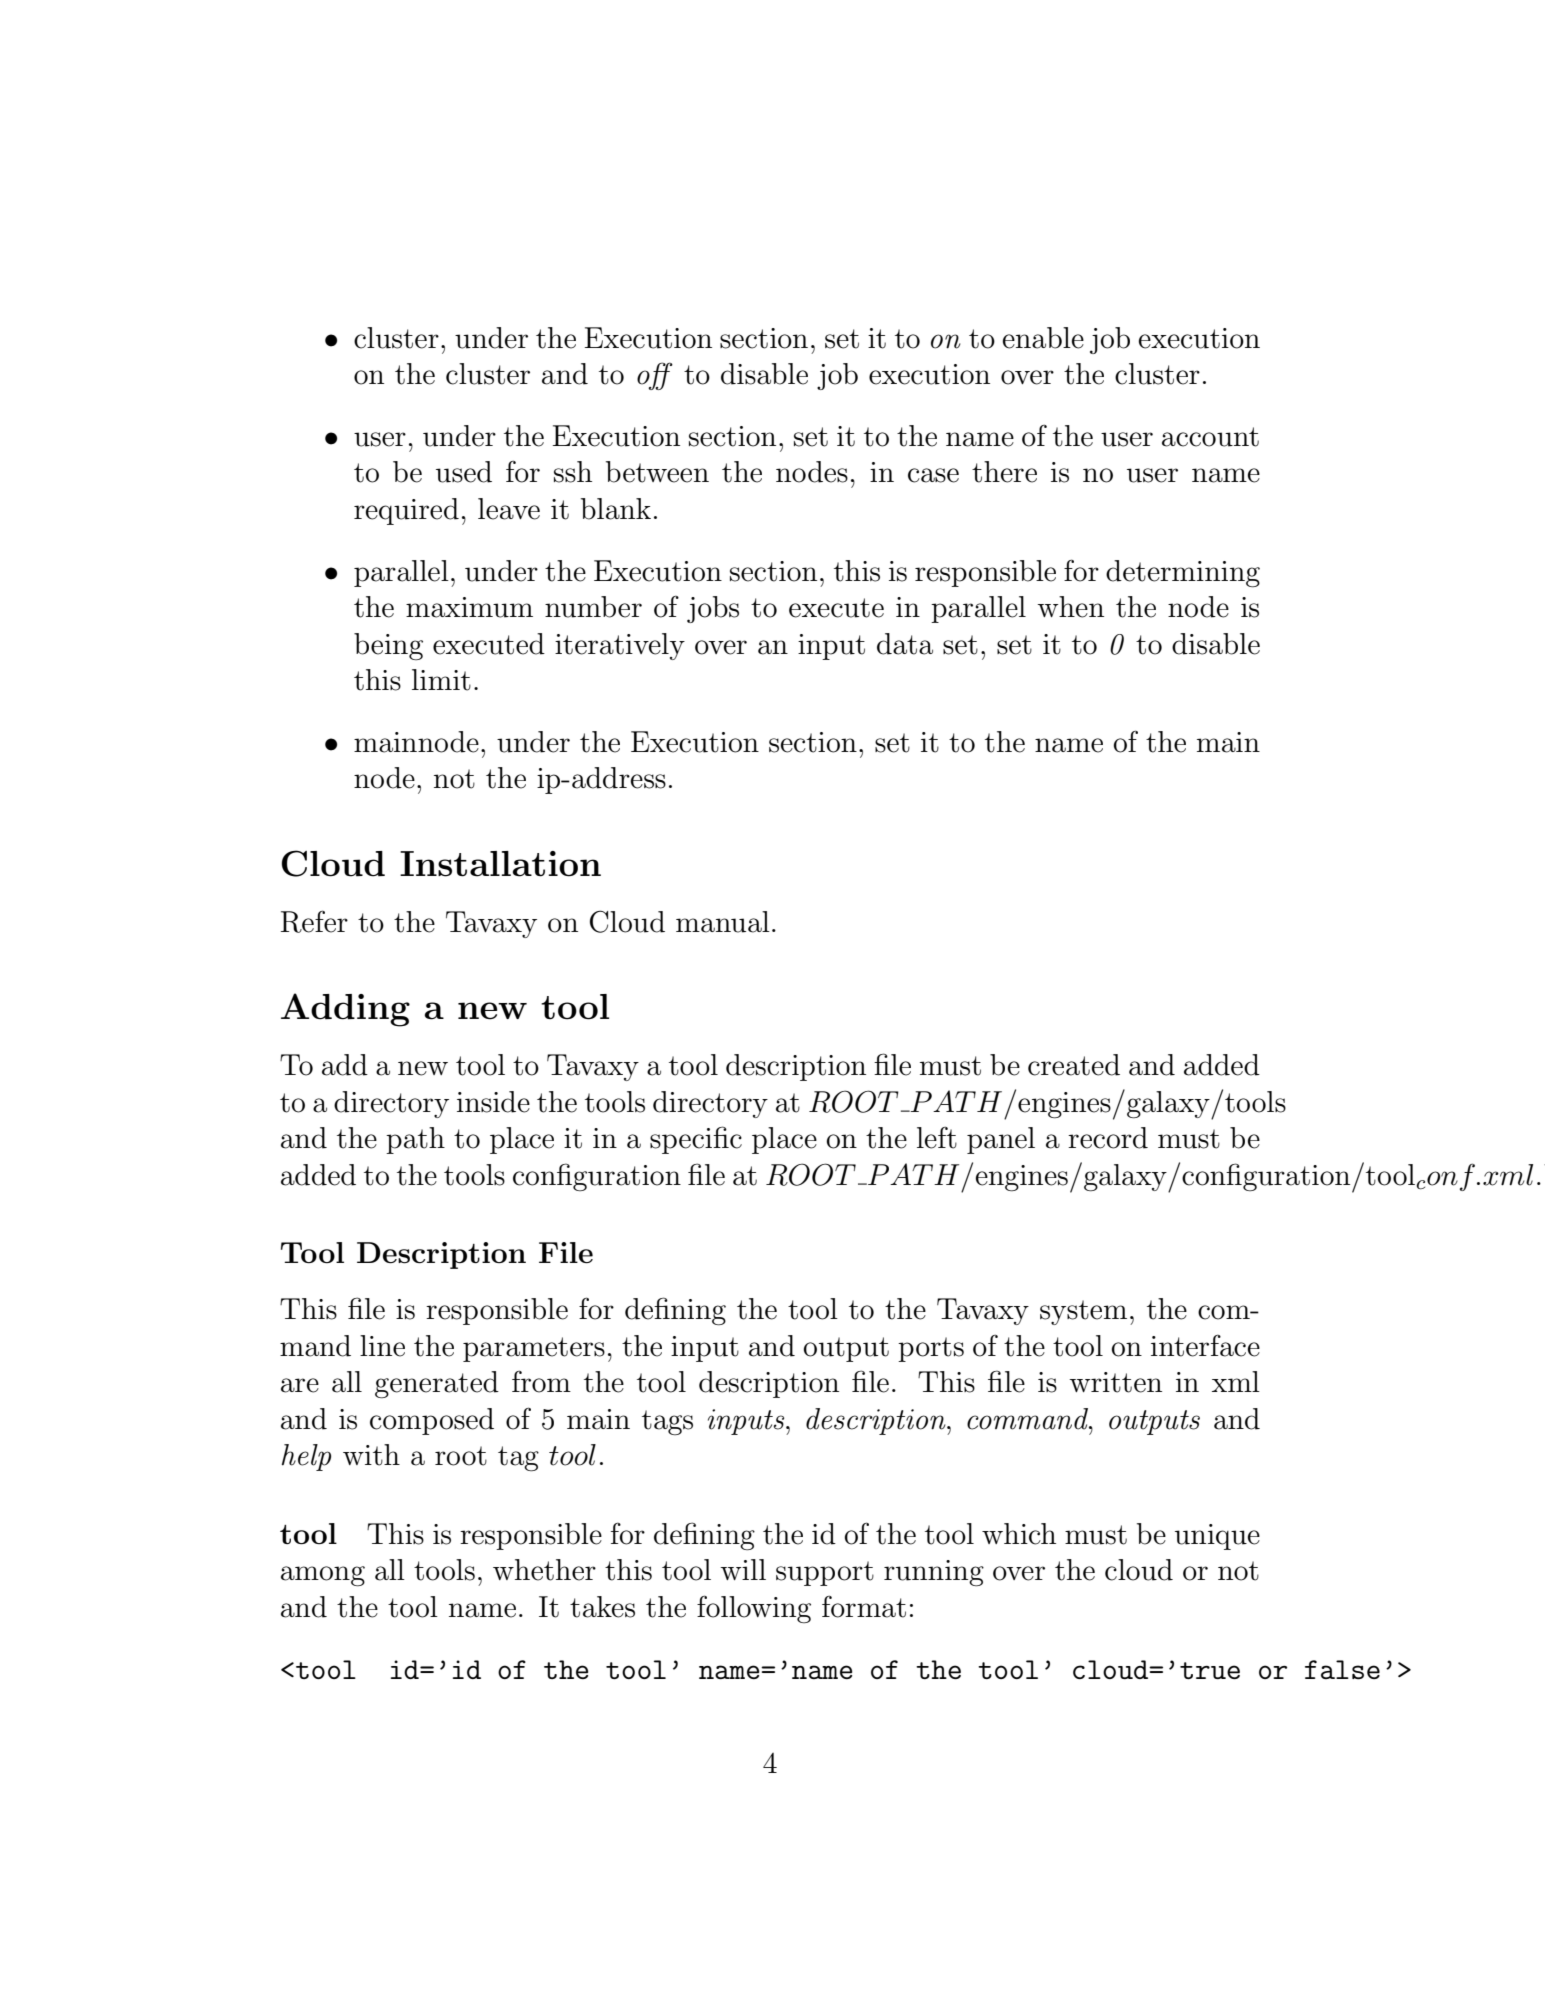 This page has width=1545, height=2000. I want to click on account, so click(1210, 437).
